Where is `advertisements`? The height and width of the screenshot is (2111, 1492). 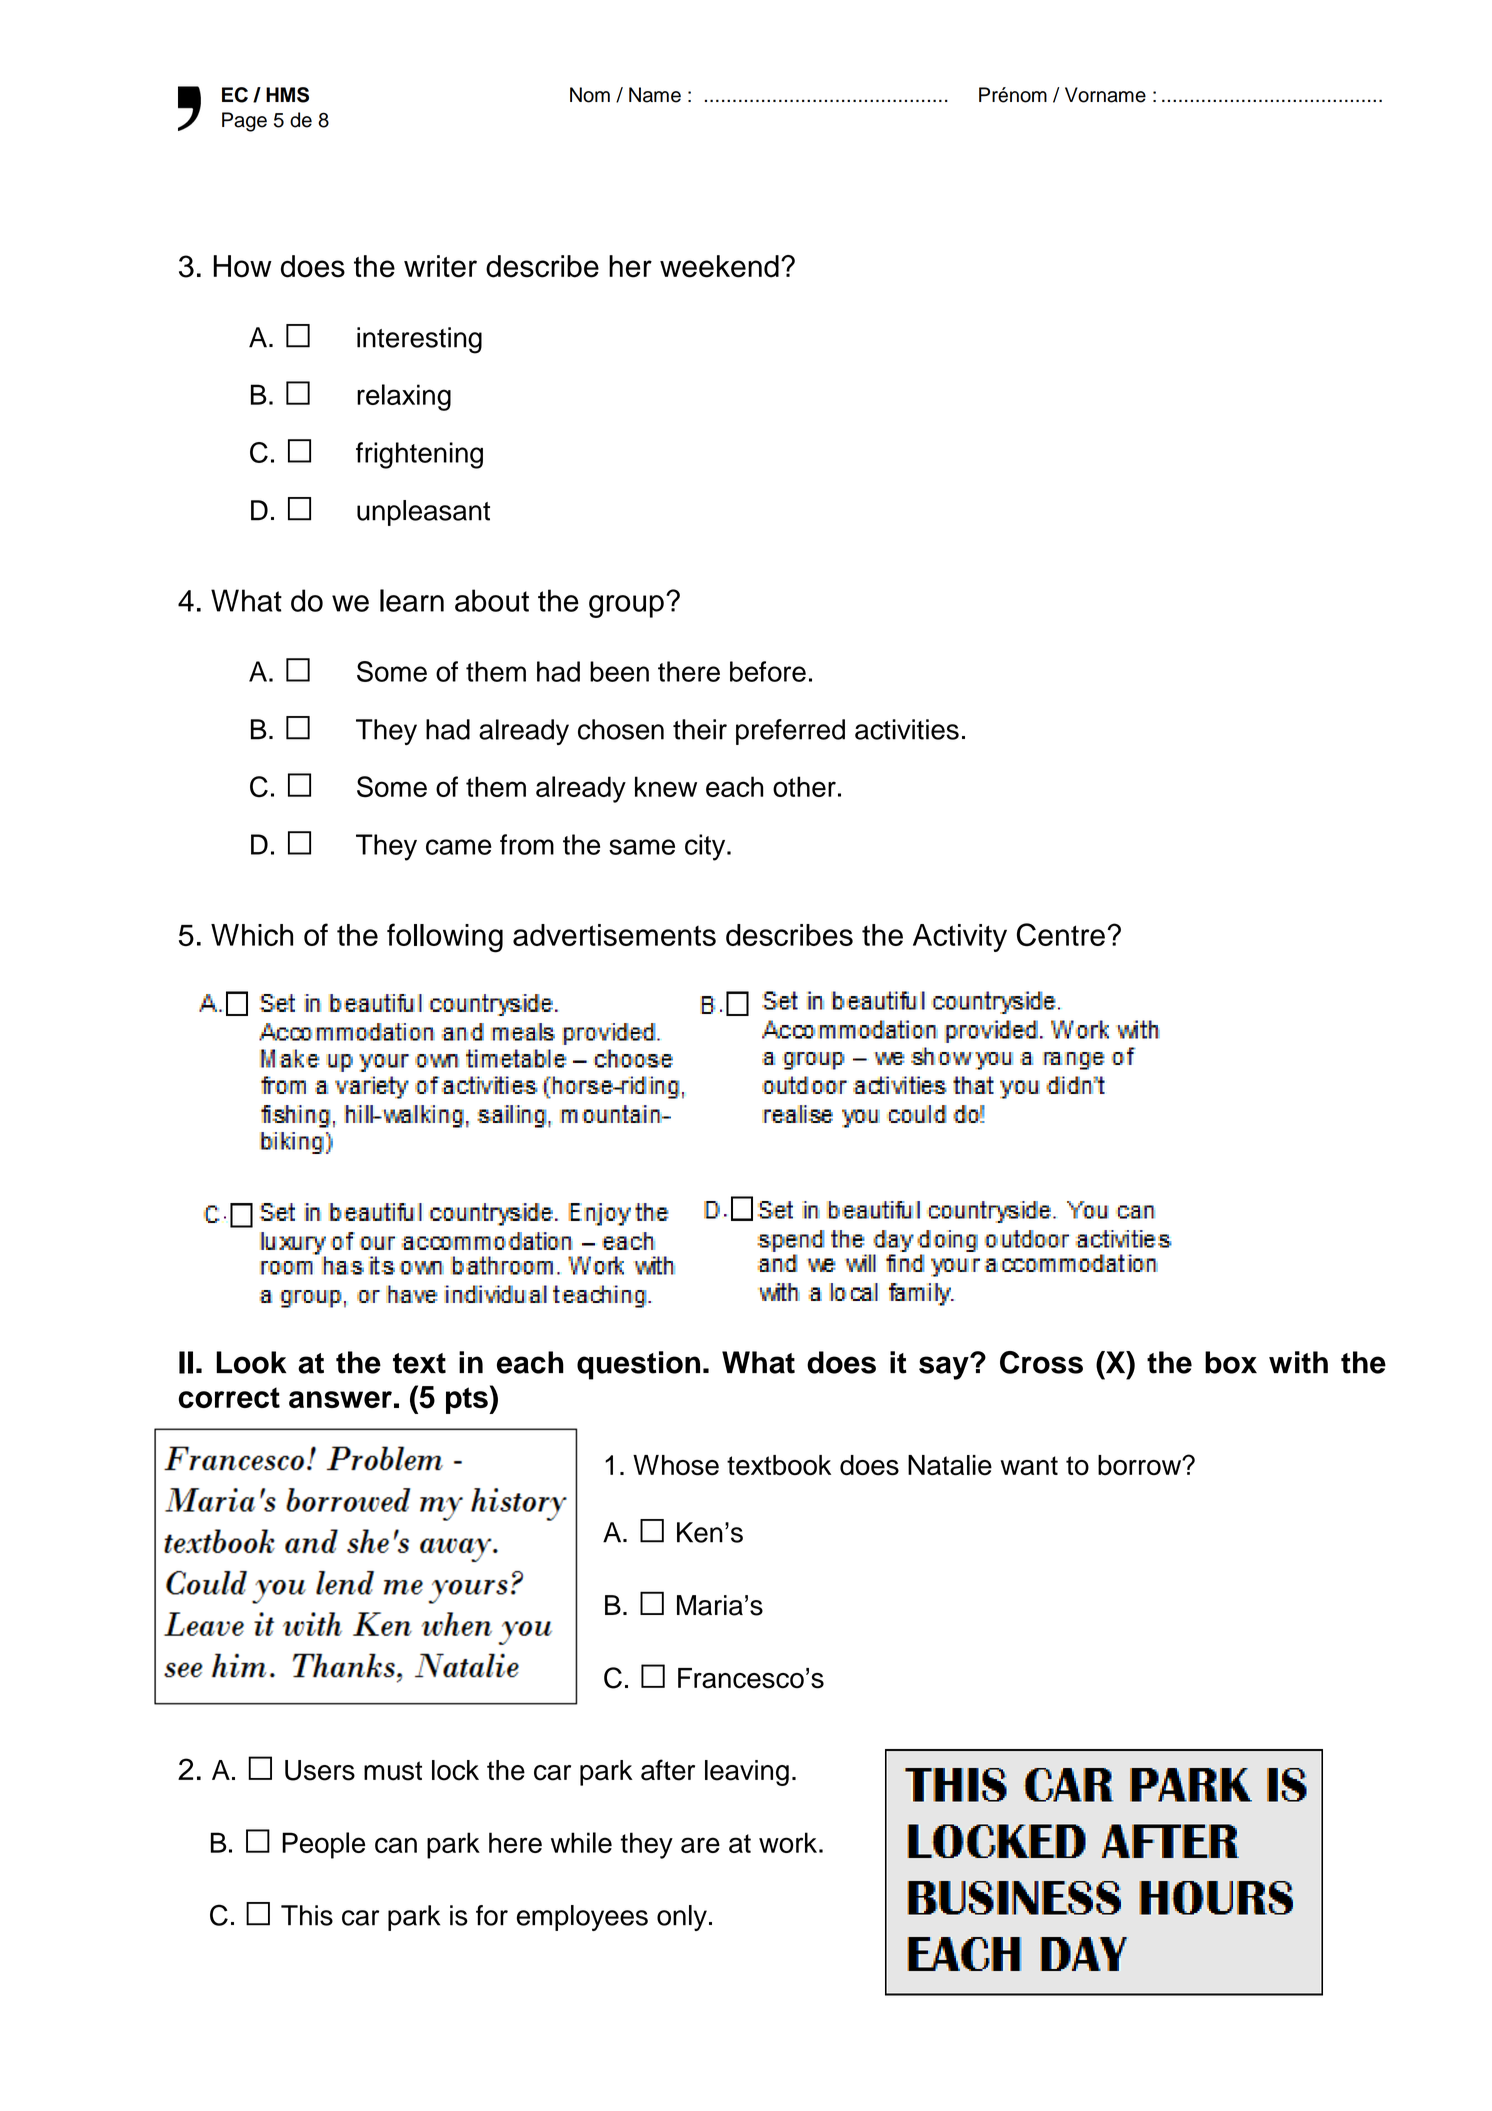 advertisements is located at coordinates (614, 935).
